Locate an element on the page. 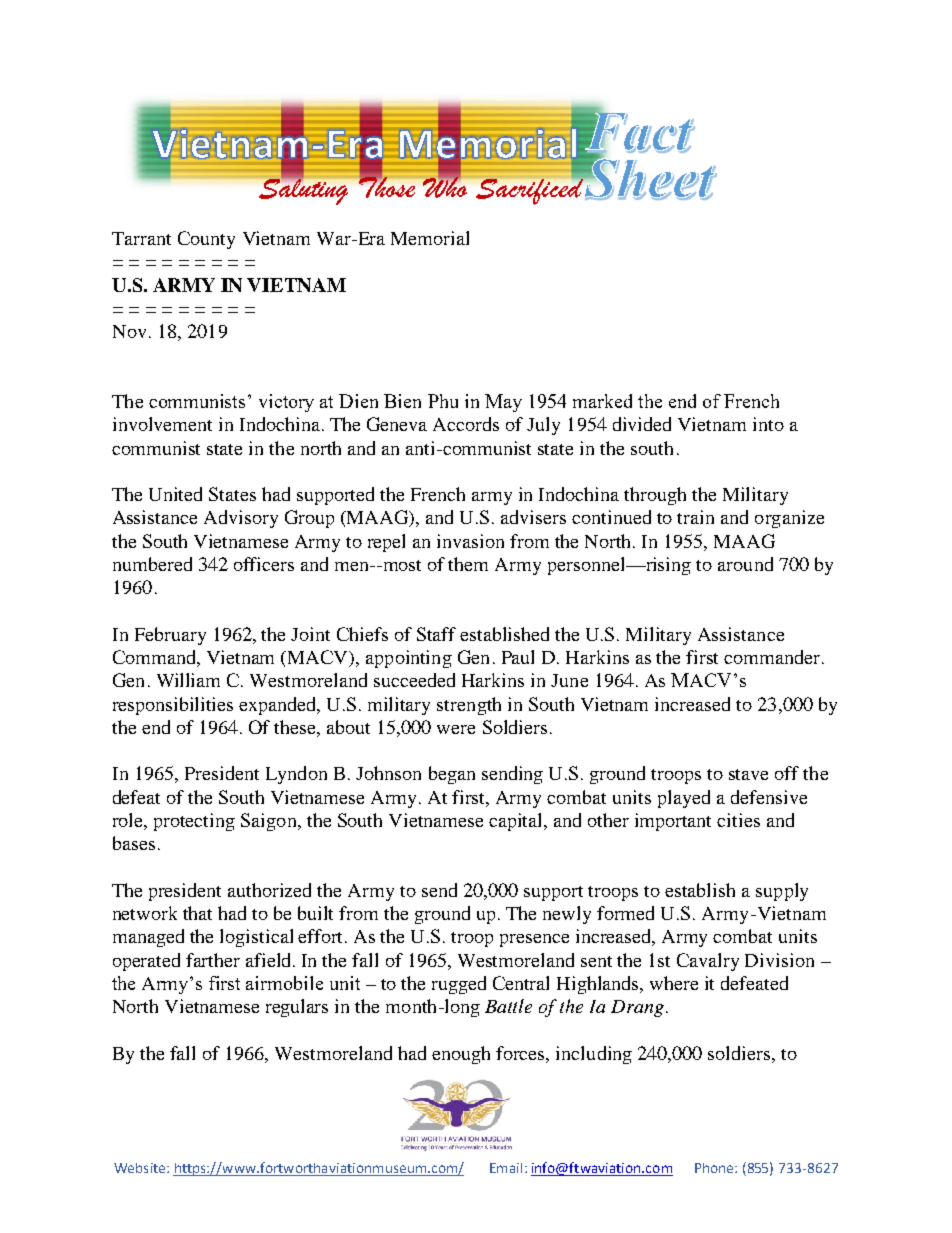  Website is located at coordinates (141, 1168).
